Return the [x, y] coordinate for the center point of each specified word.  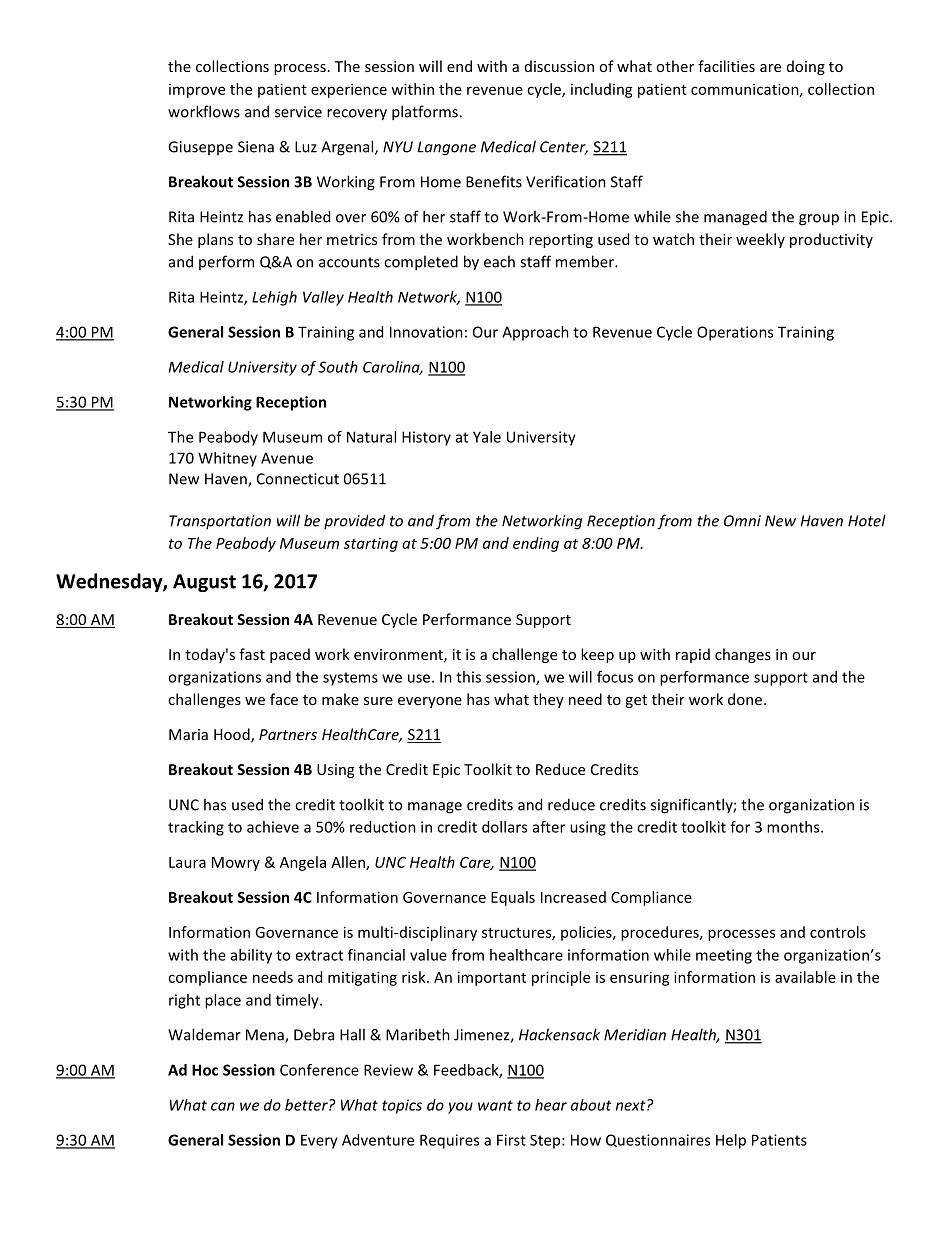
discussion [559, 66]
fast [252, 654]
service [298, 112]
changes [743, 655]
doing [806, 67]
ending [536, 544]
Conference [319, 1070]
